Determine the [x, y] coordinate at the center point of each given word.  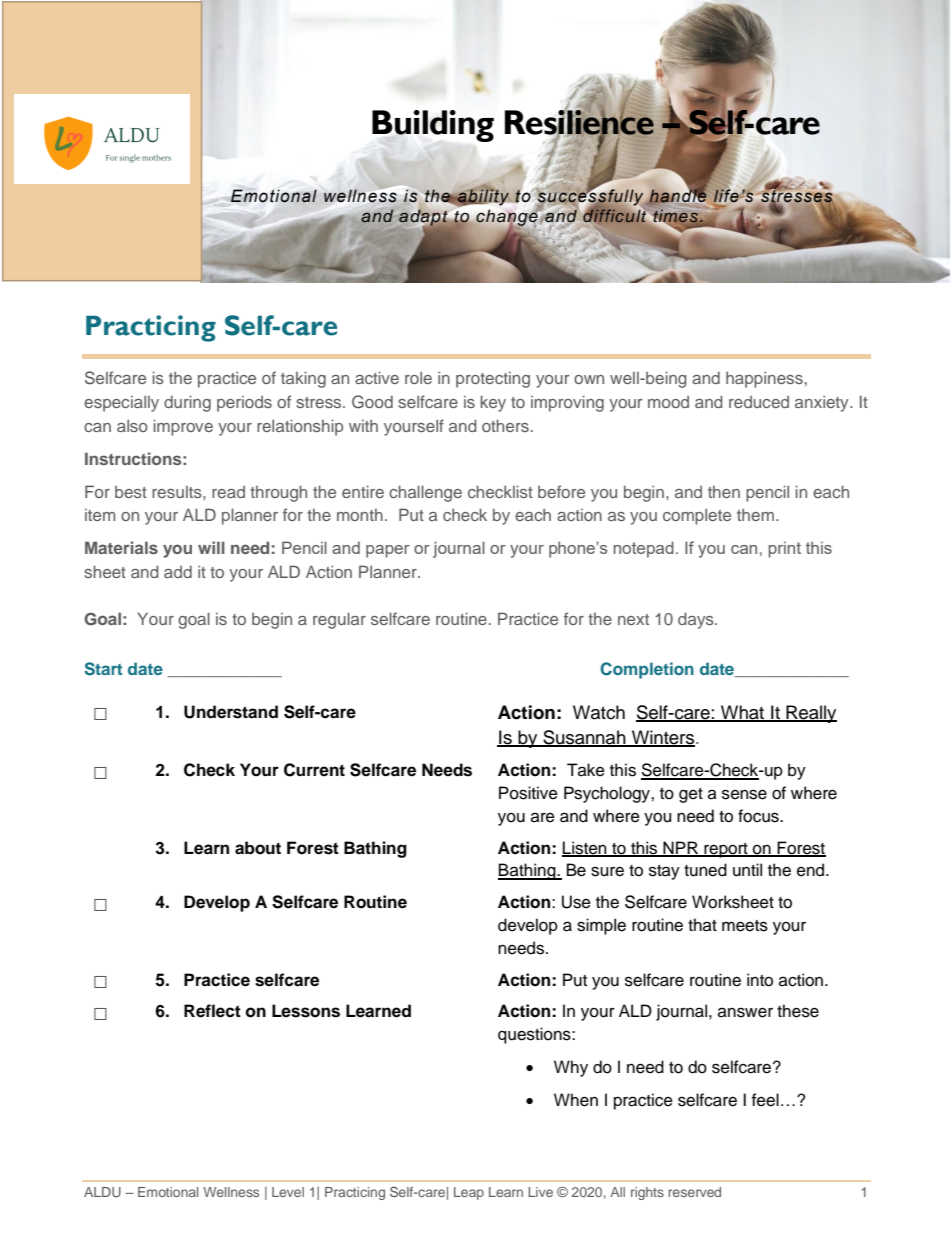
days [697, 620]
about [258, 848]
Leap [469, 1193]
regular [339, 620]
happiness [764, 380]
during [187, 403]
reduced [759, 402]
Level [288, 1192]
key [493, 403]
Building [433, 126]
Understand [231, 712]
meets [745, 926]
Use [576, 902]
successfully [589, 197]
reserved [694, 1192]
